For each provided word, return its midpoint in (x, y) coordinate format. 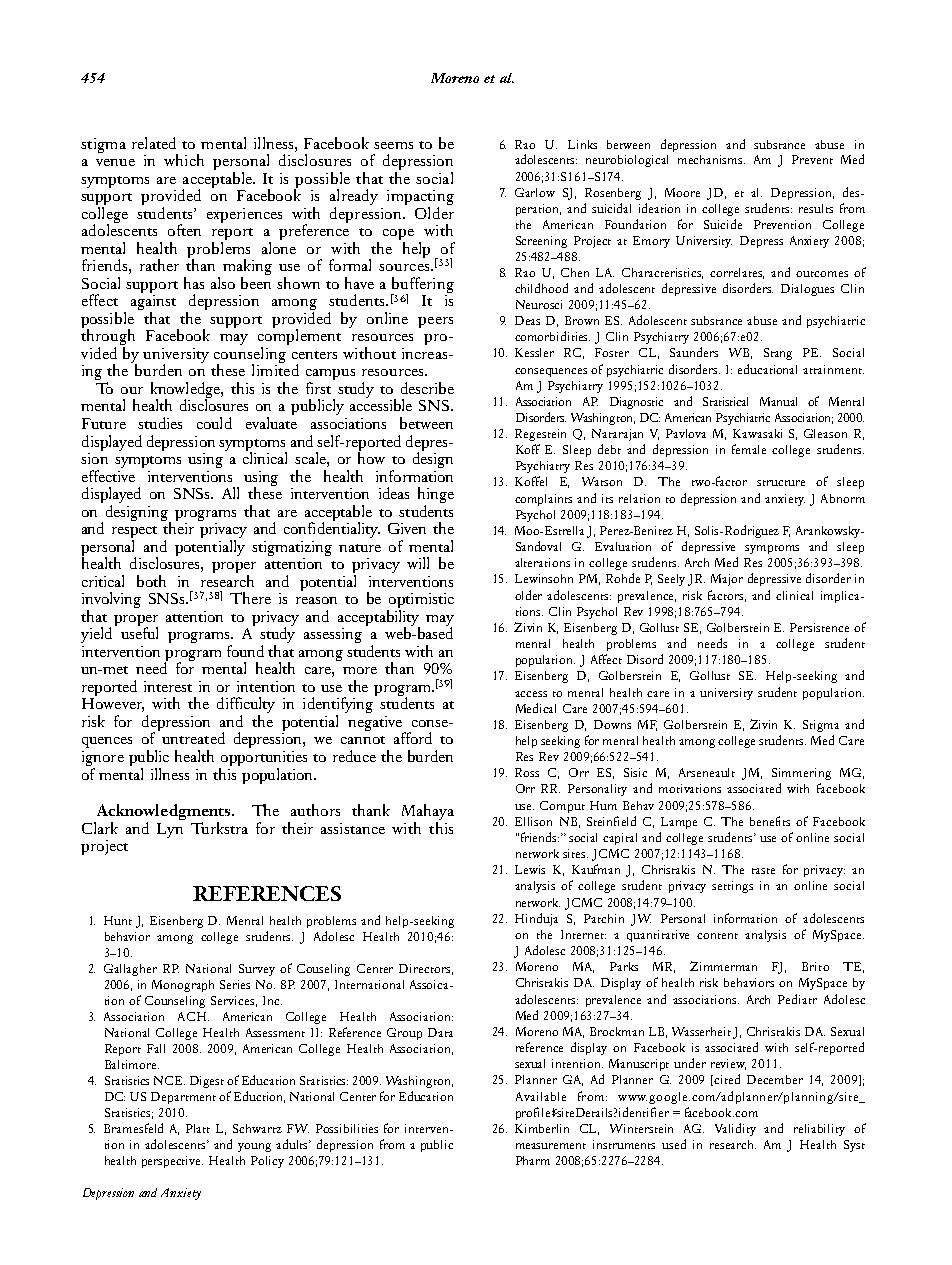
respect (134, 533)
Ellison (533, 821)
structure (781, 483)
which (184, 160)
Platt (198, 1128)
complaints (543, 500)
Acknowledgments (163, 813)
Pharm (533, 1160)
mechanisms (711, 159)
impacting (420, 199)
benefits (770, 821)
